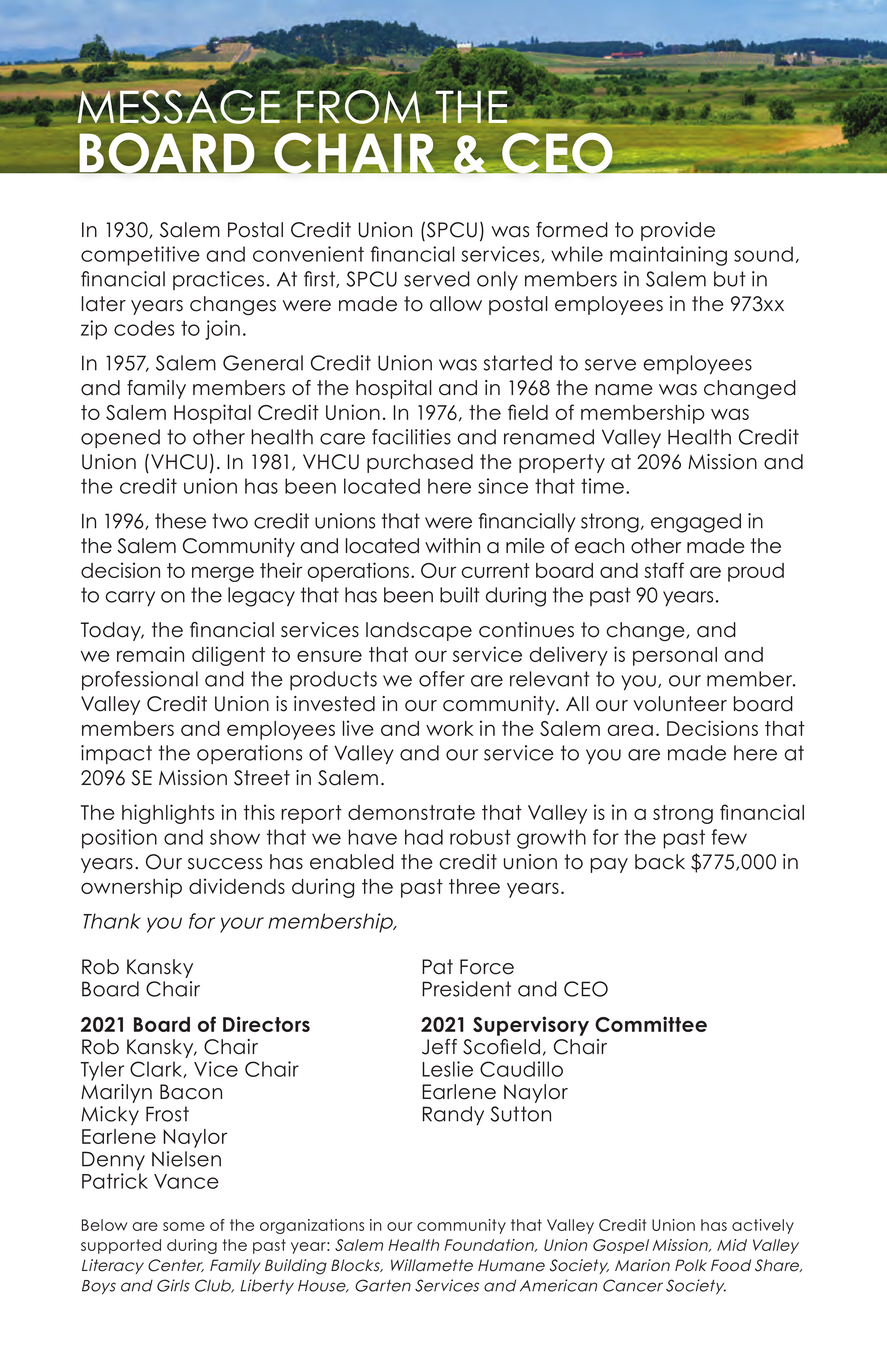 This page has height=1372, width=887. What do you see at coordinates (120, 438) in the page?
I see `opened` at bounding box center [120, 438].
